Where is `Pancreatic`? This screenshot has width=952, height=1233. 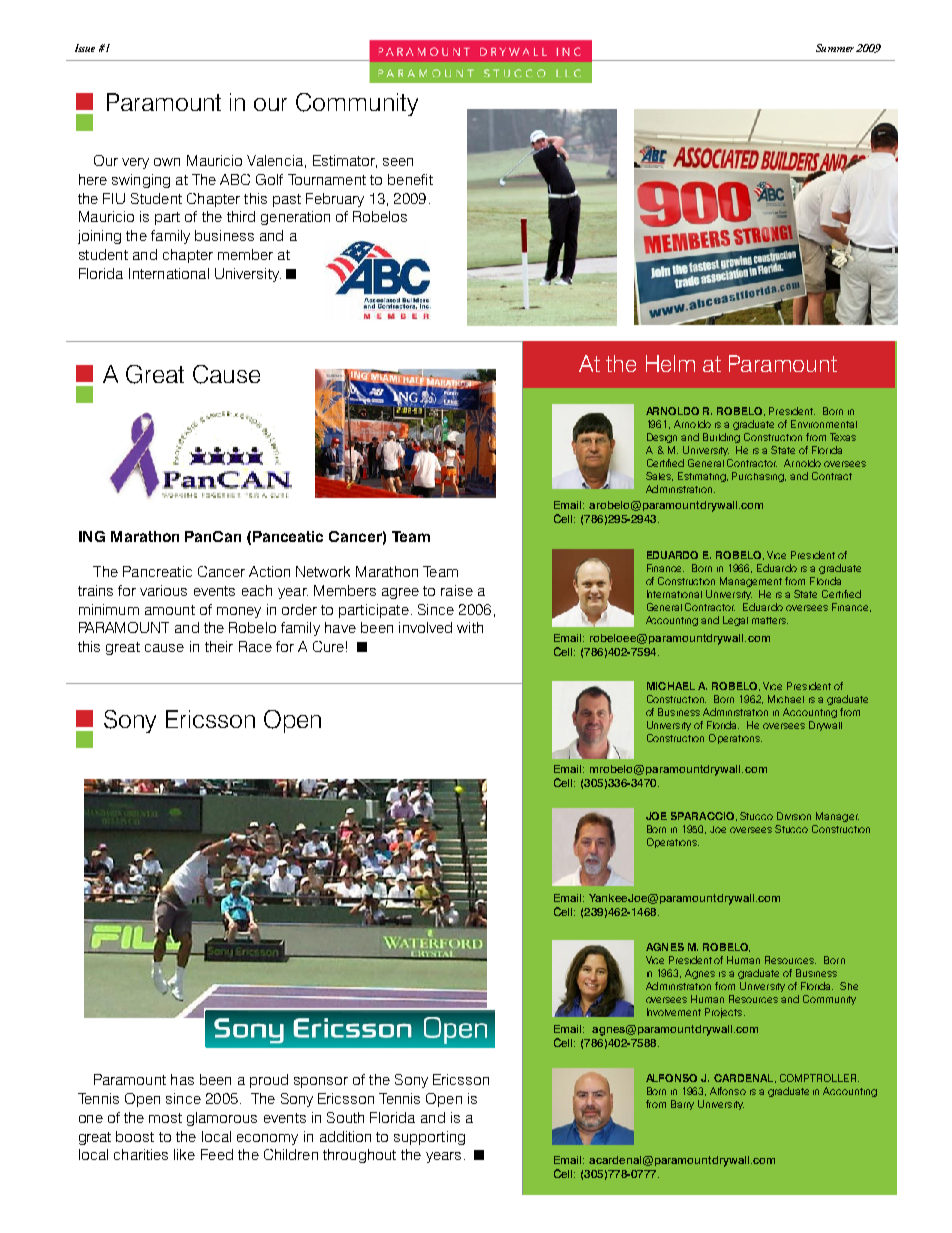
Pancreatic is located at coordinates (157, 571).
